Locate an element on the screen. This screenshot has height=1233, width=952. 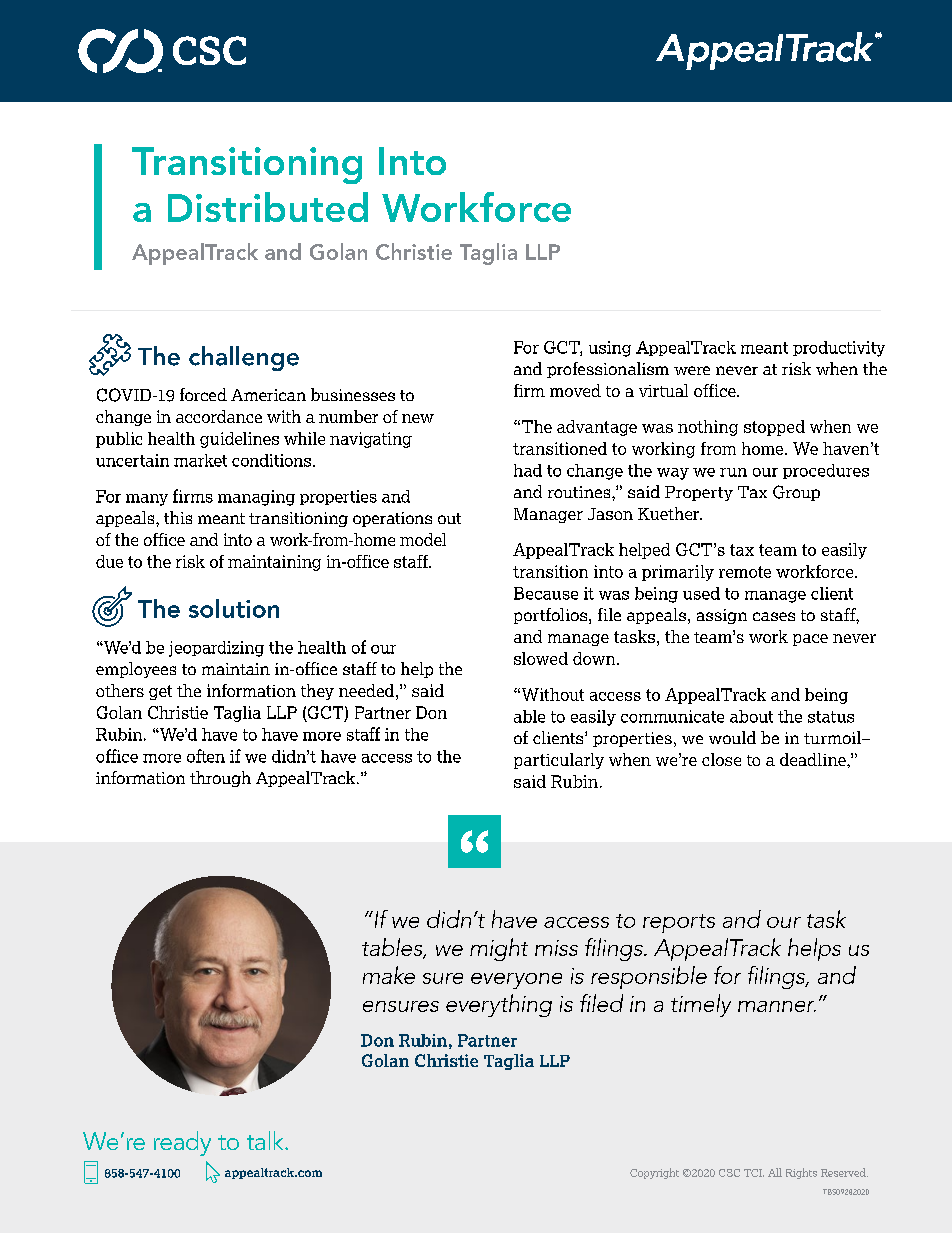
might is located at coordinates (499, 949).
